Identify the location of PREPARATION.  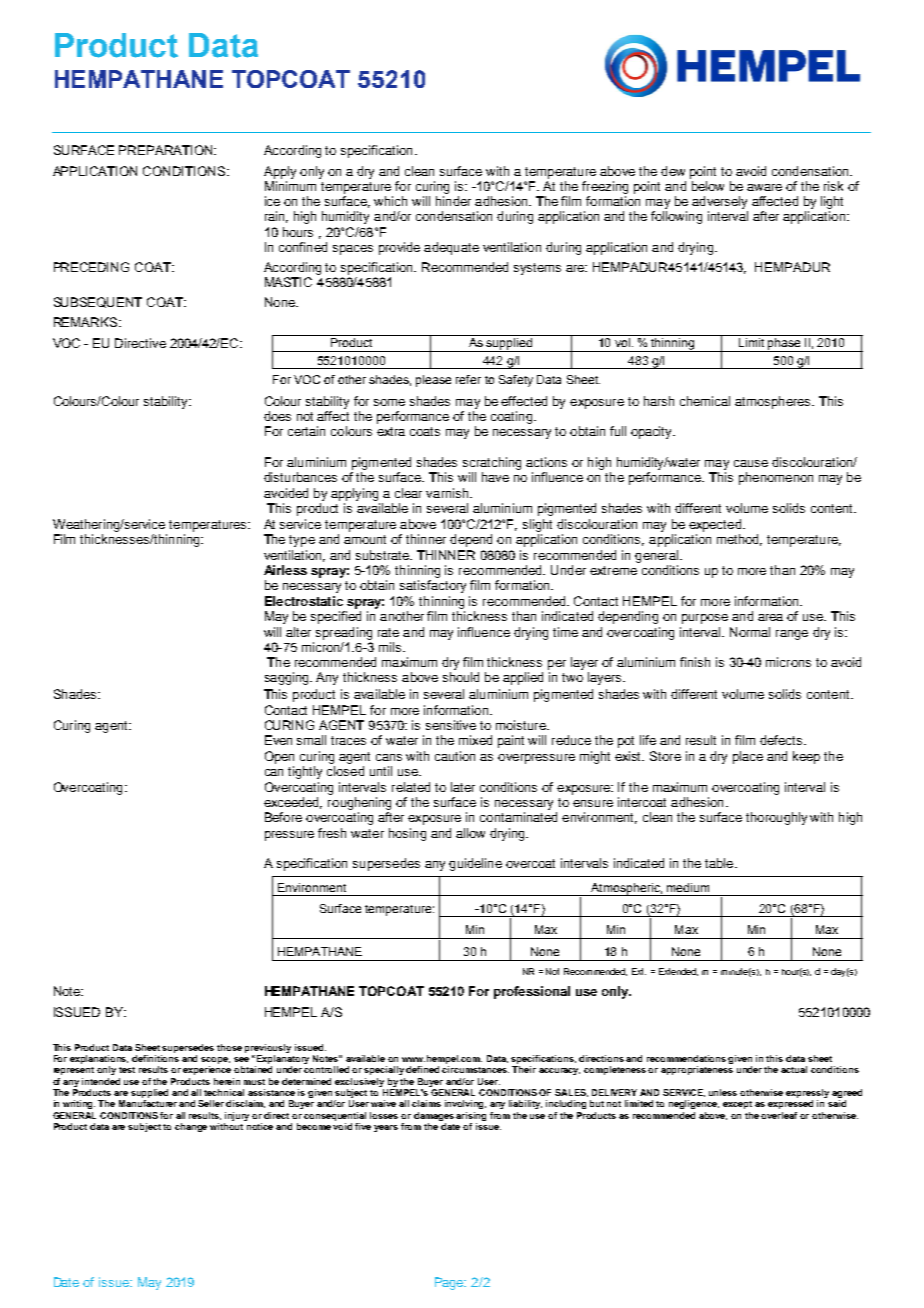
(167, 150).
